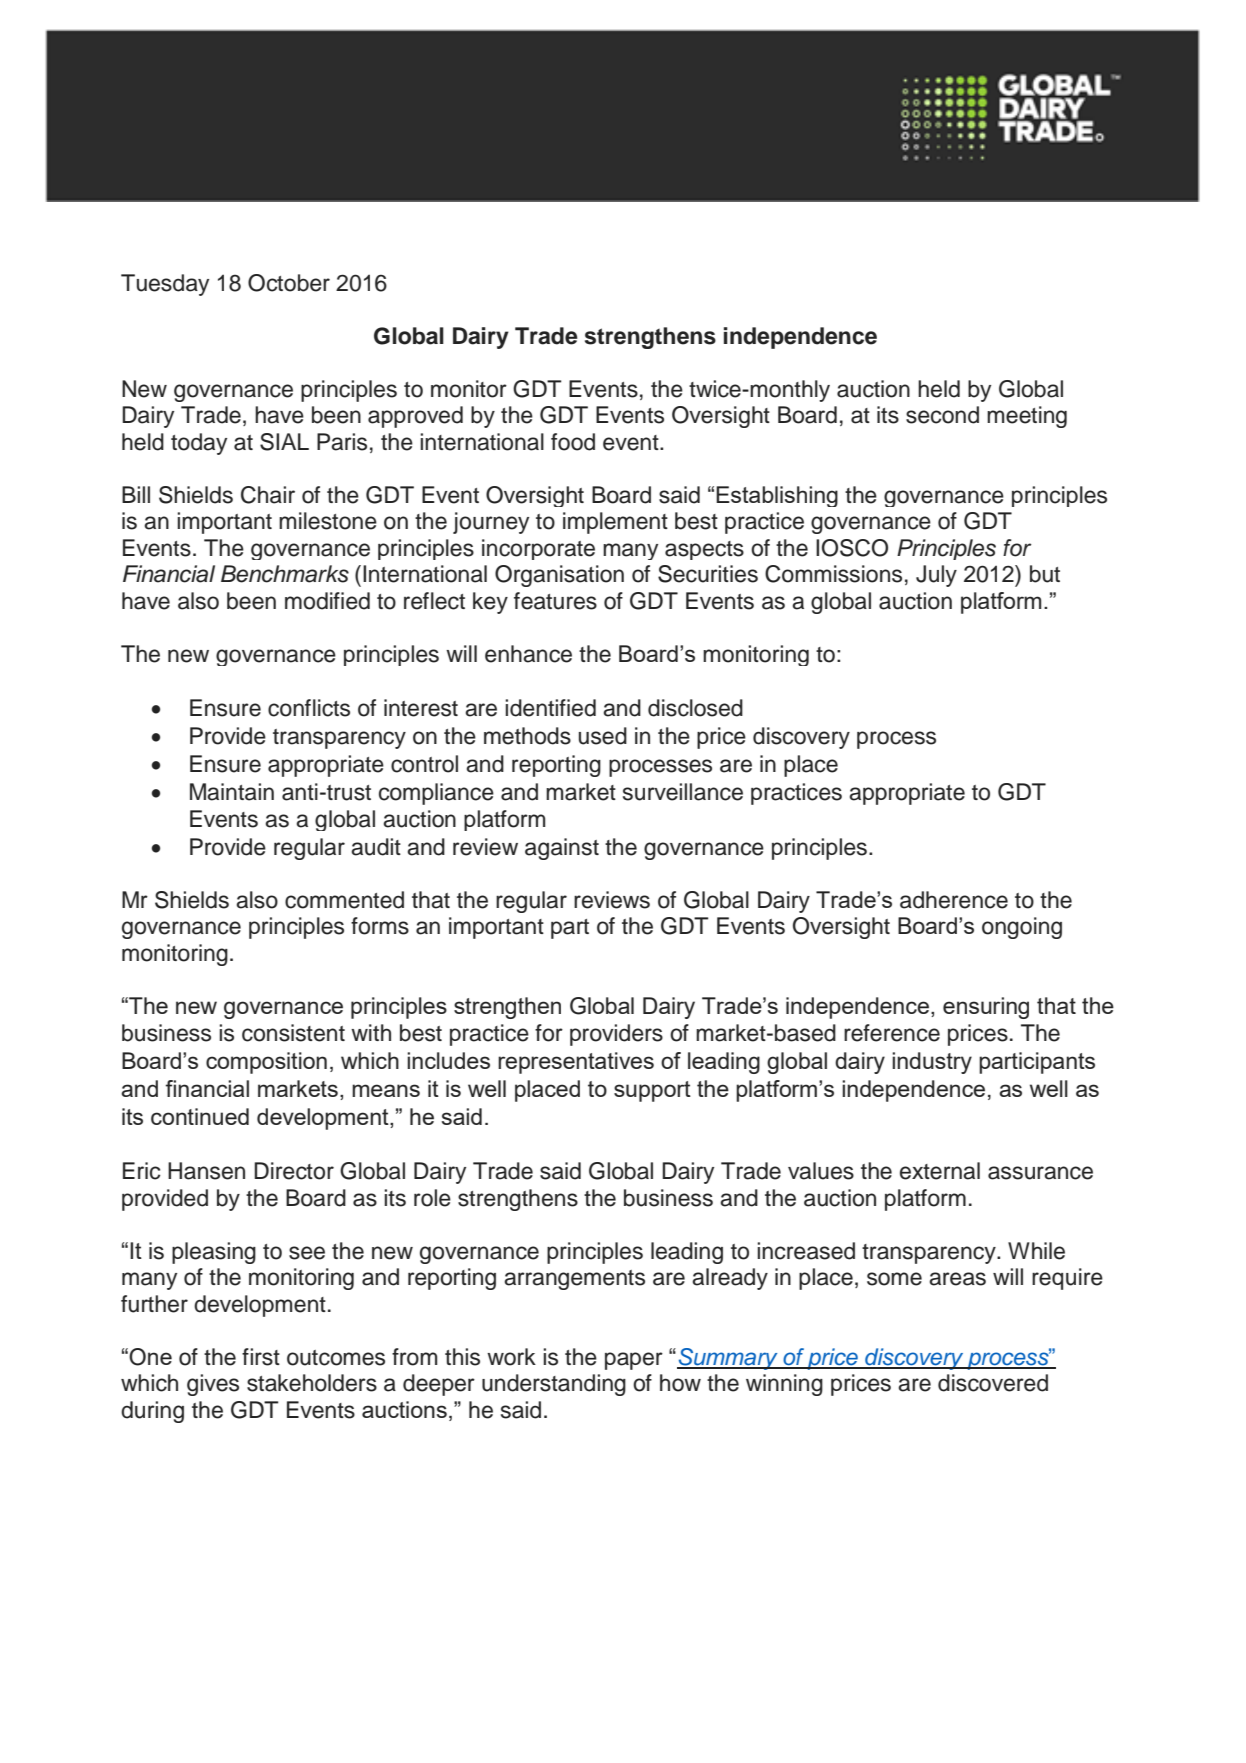 The image size is (1246, 1763). I want to click on food, so click(573, 442).
